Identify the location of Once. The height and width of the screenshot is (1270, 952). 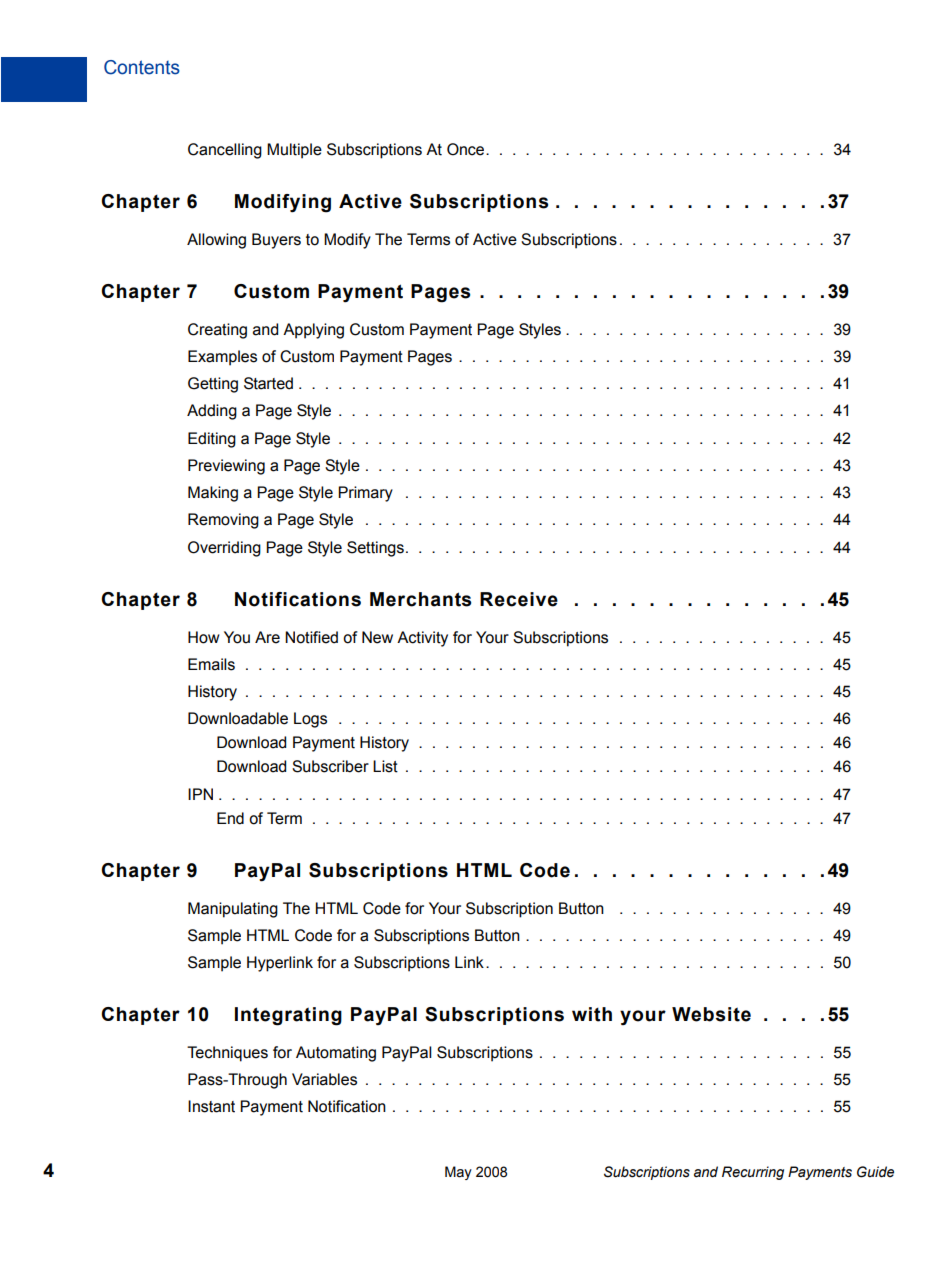
(467, 149).
